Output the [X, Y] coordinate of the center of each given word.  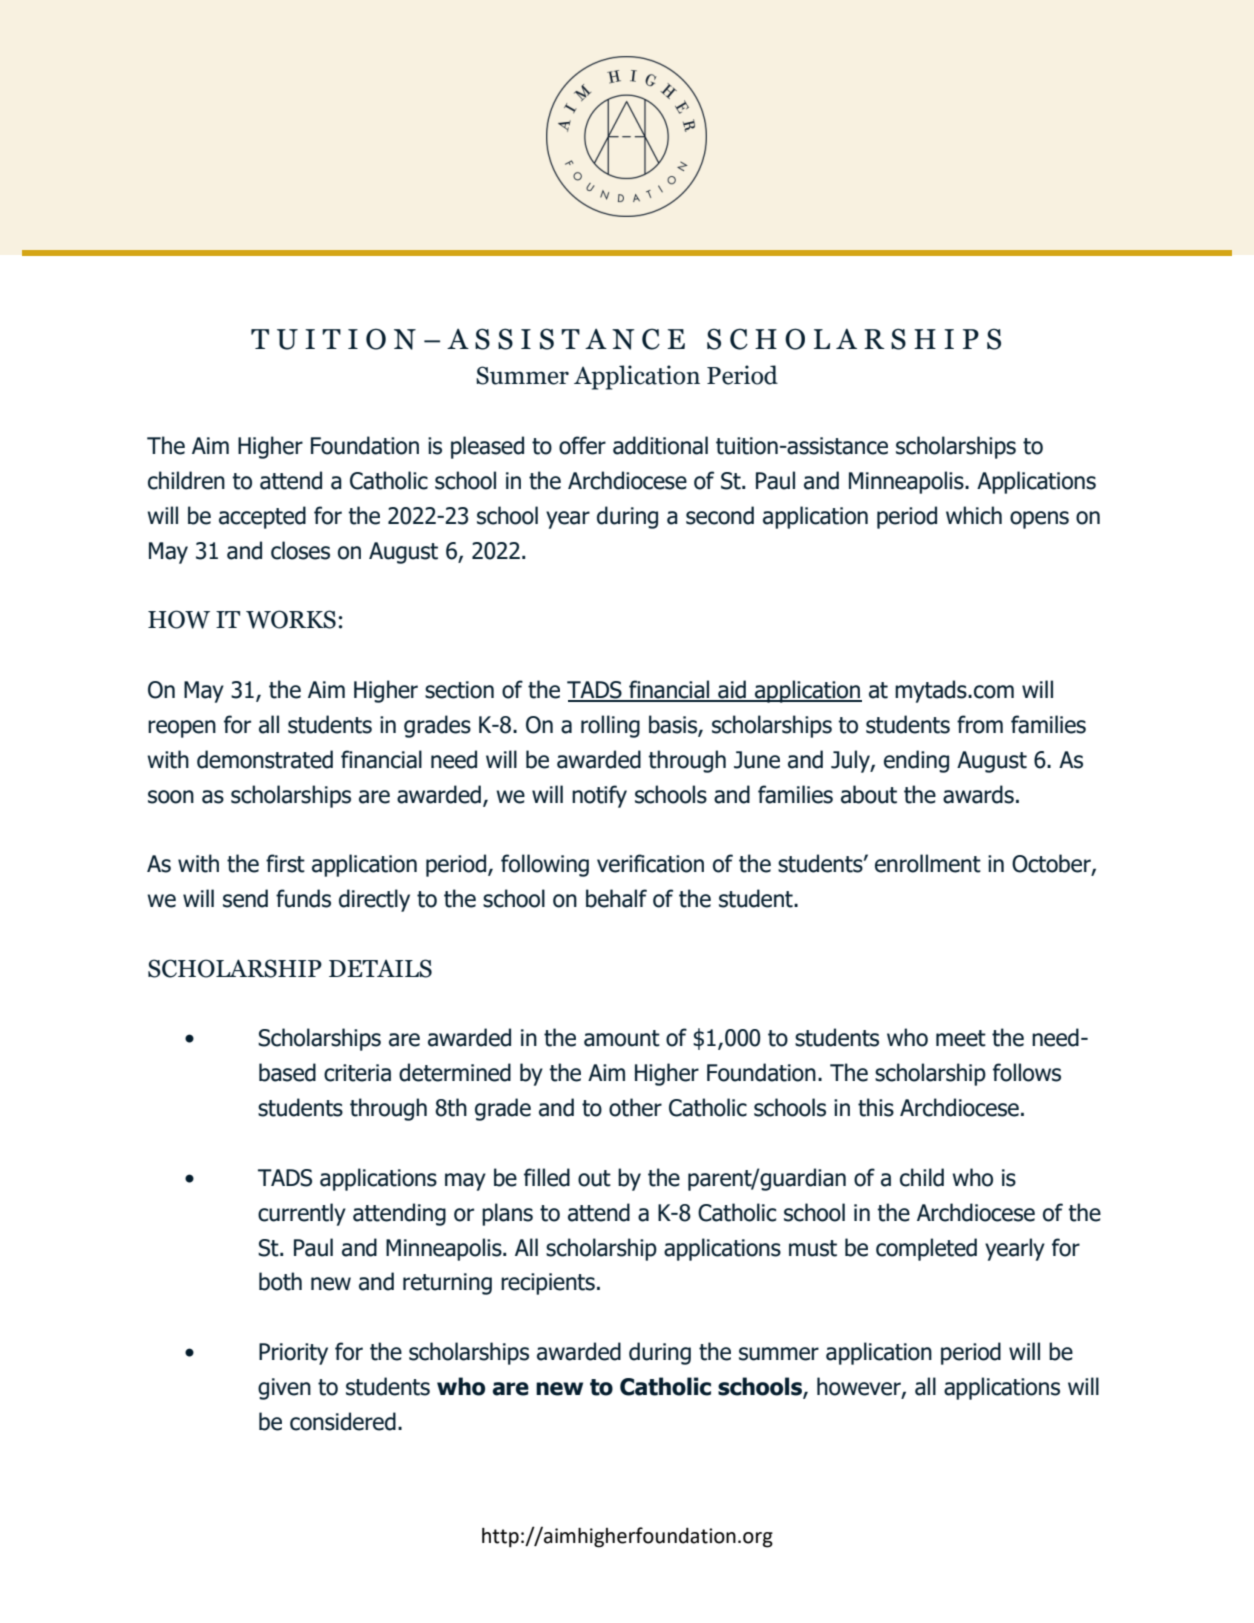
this [876, 1107]
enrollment [928, 863]
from [980, 724]
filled [547, 1177]
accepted [262, 517]
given [284, 1389]
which [974, 515]
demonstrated [265, 759]
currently [302, 1214]
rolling [610, 726]
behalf [616, 898]
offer [582, 445]
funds [303, 898]
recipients [548, 1284]
